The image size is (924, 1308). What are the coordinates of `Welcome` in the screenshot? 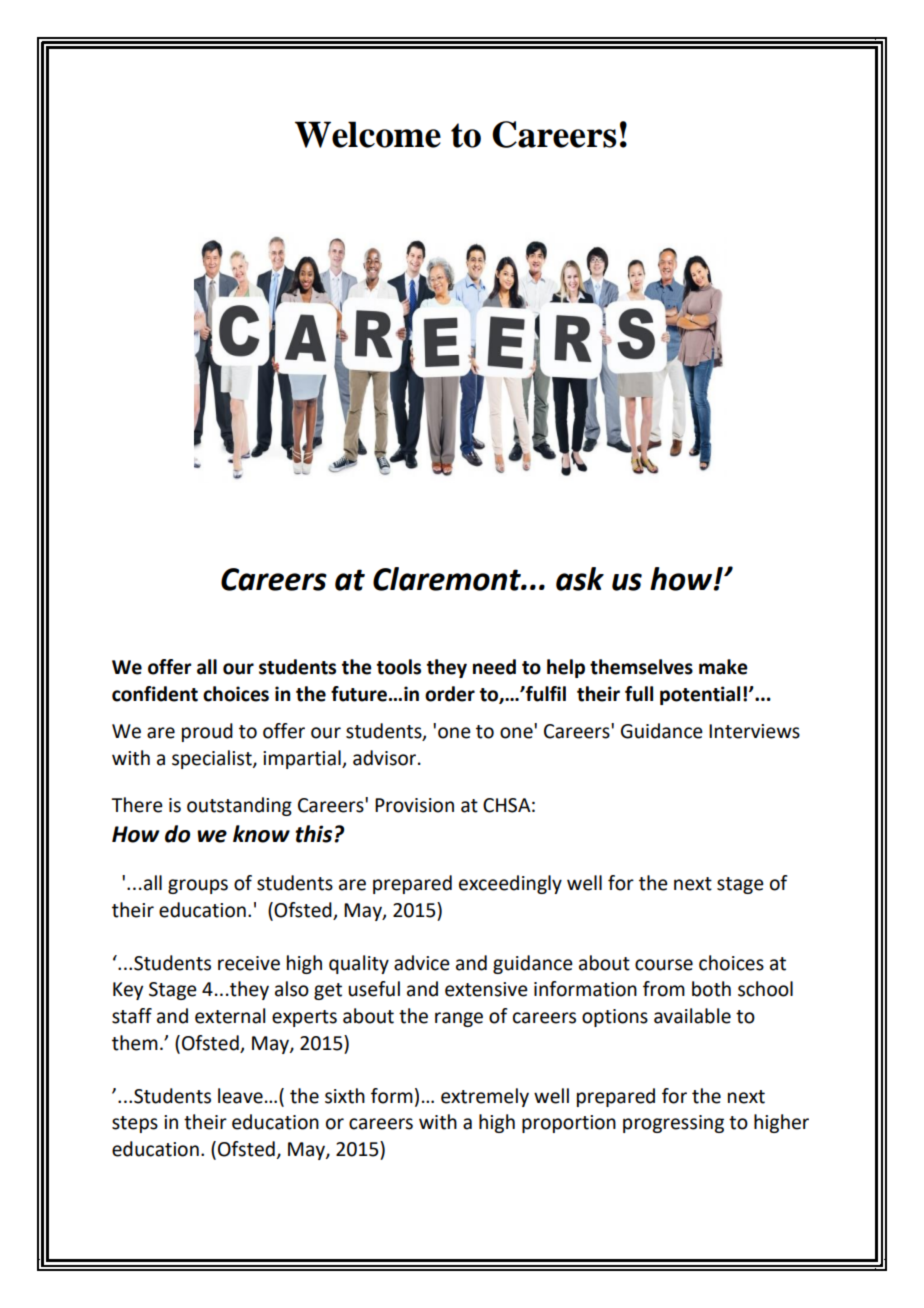 It's located at (368, 134).
